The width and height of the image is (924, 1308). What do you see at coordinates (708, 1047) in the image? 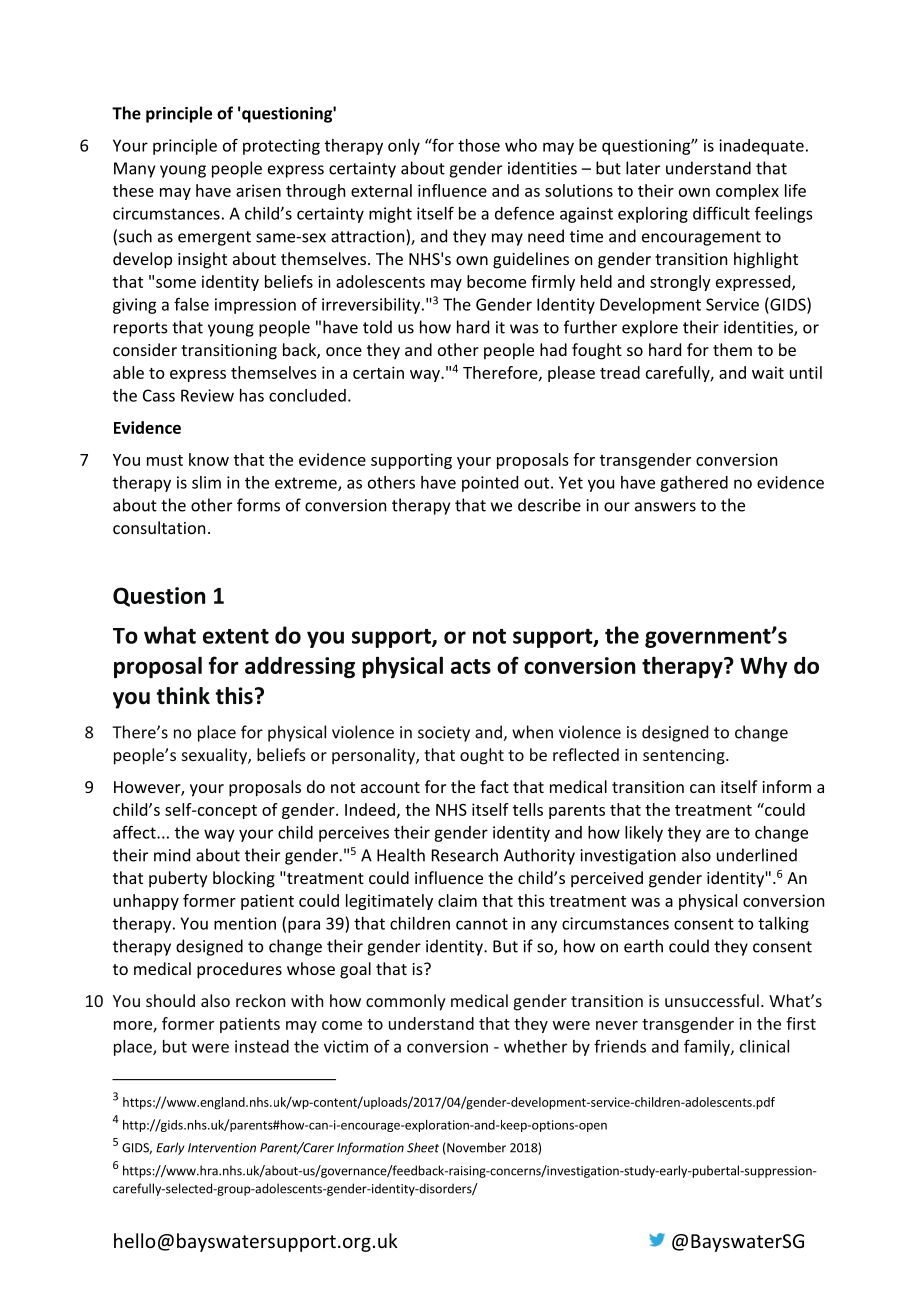
I see `family` at bounding box center [708, 1047].
